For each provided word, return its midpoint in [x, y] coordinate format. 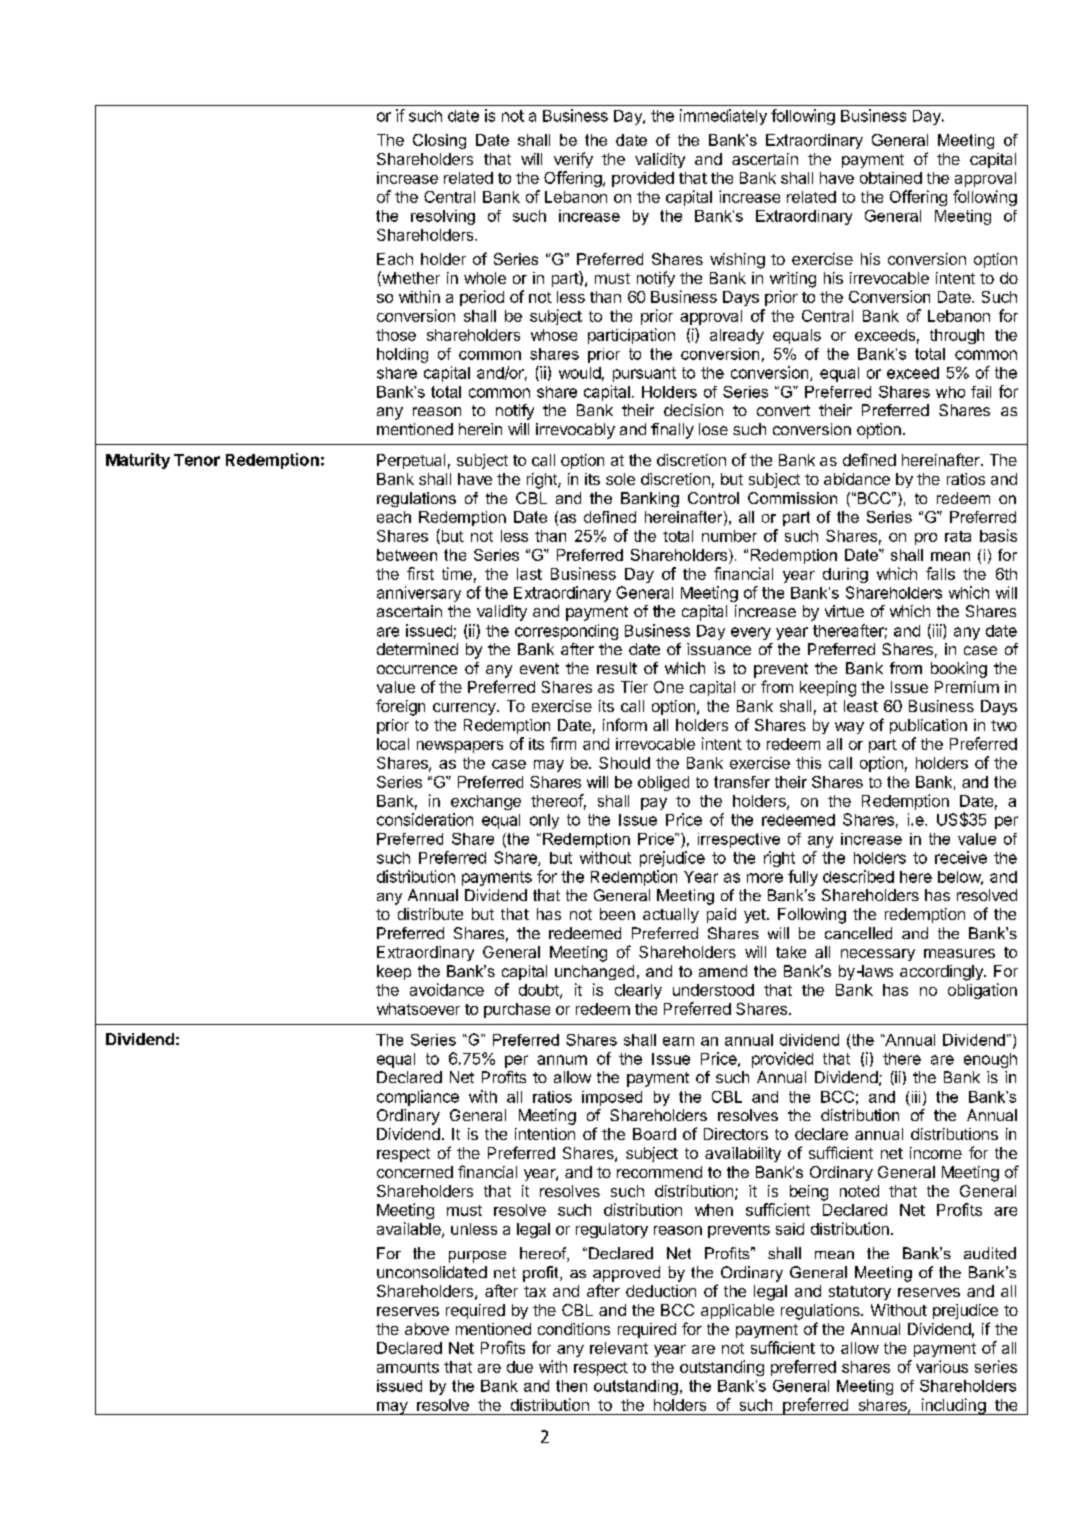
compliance [418, 1098]
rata [958, 536]
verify [573, 160]
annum [562, 1060]
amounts [408, 1367]
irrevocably [575, 431]
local [393, 744]
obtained [891, 178]
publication [928, 726]
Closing [439, 141]
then [571, 1386]
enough [990, 1060]
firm [563, 743]
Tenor [197, 460]
